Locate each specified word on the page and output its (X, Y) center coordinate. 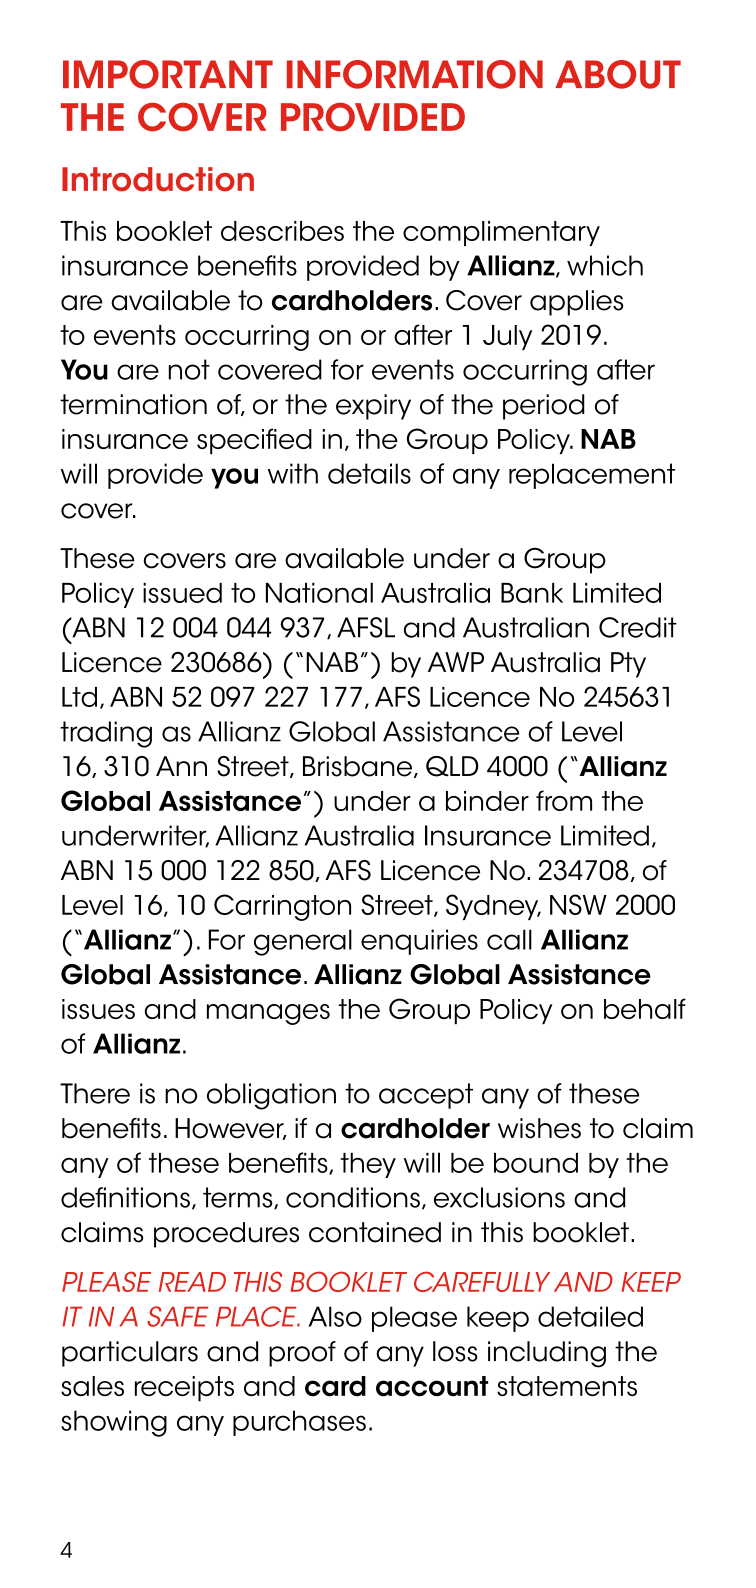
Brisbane (359, 767)
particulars (130, 1354)
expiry (373, 407)
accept (426, 1096)
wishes (539, 1128)
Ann (181, 766)
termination (133, 404)
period (544, 407)
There (95, 1093)
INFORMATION (415, 74)
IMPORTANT (168, 74)
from (564, 800)
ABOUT (618, 74)
